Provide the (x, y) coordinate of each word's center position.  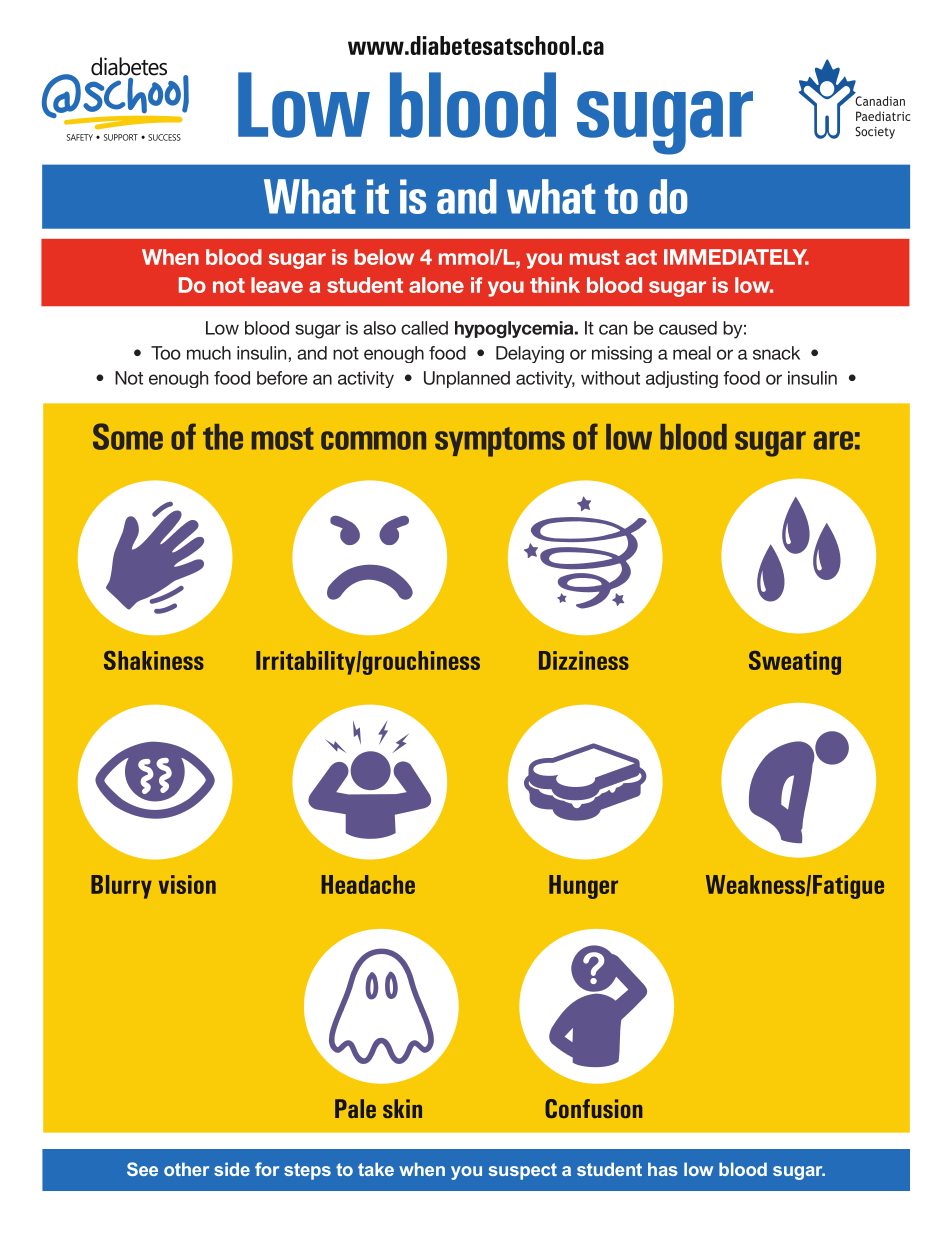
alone (436, 285)
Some (128, 436)
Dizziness (584, 660)
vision (187, 884)
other (186, 1169)
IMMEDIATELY (736, 257)
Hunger (583, 887)
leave (277, 285)
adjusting (682, 379)
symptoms (500, 442)
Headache (368, 884)
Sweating (795, 663)
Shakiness (154, 660)
